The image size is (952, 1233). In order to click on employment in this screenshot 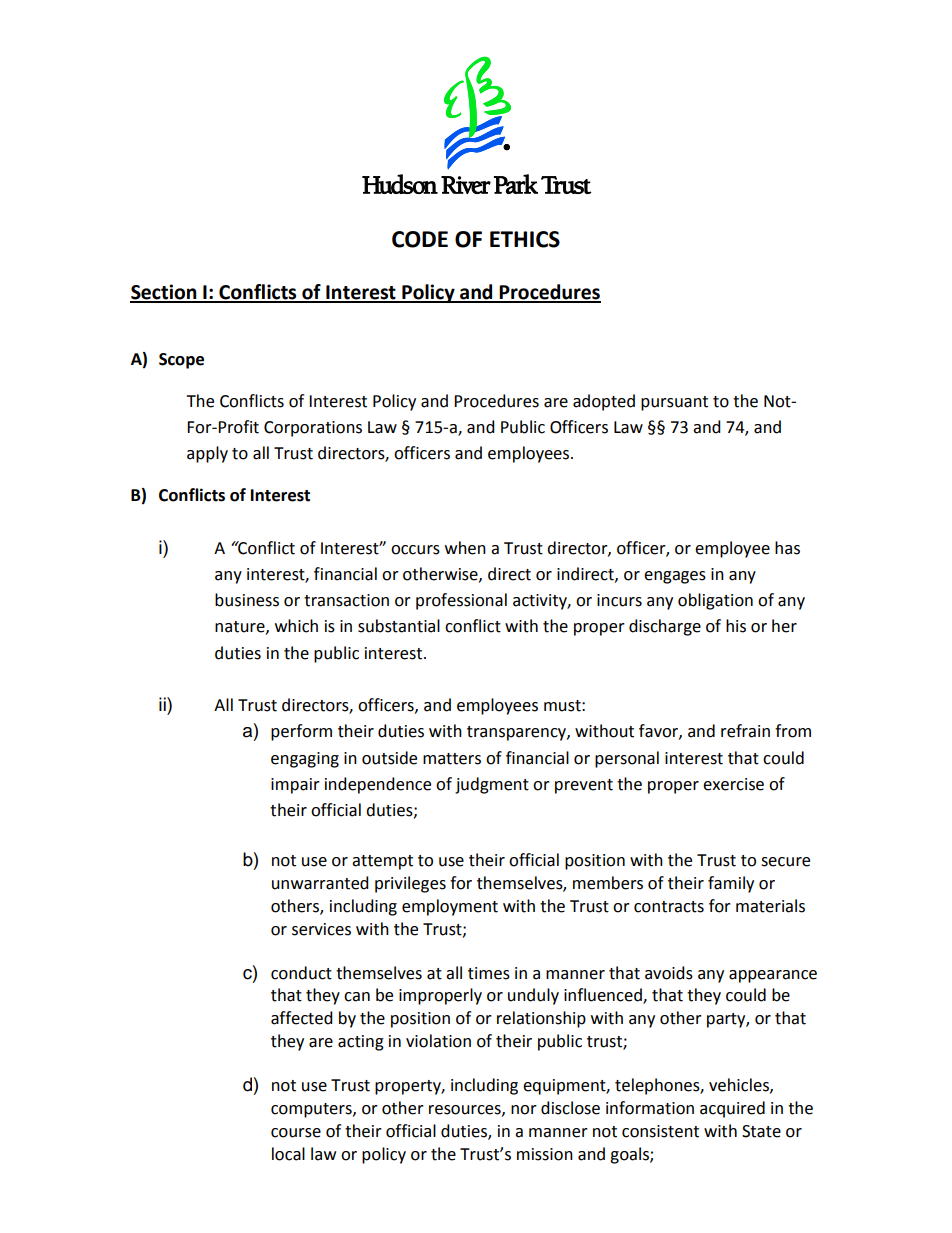, I will do `click(450, 907)`.
